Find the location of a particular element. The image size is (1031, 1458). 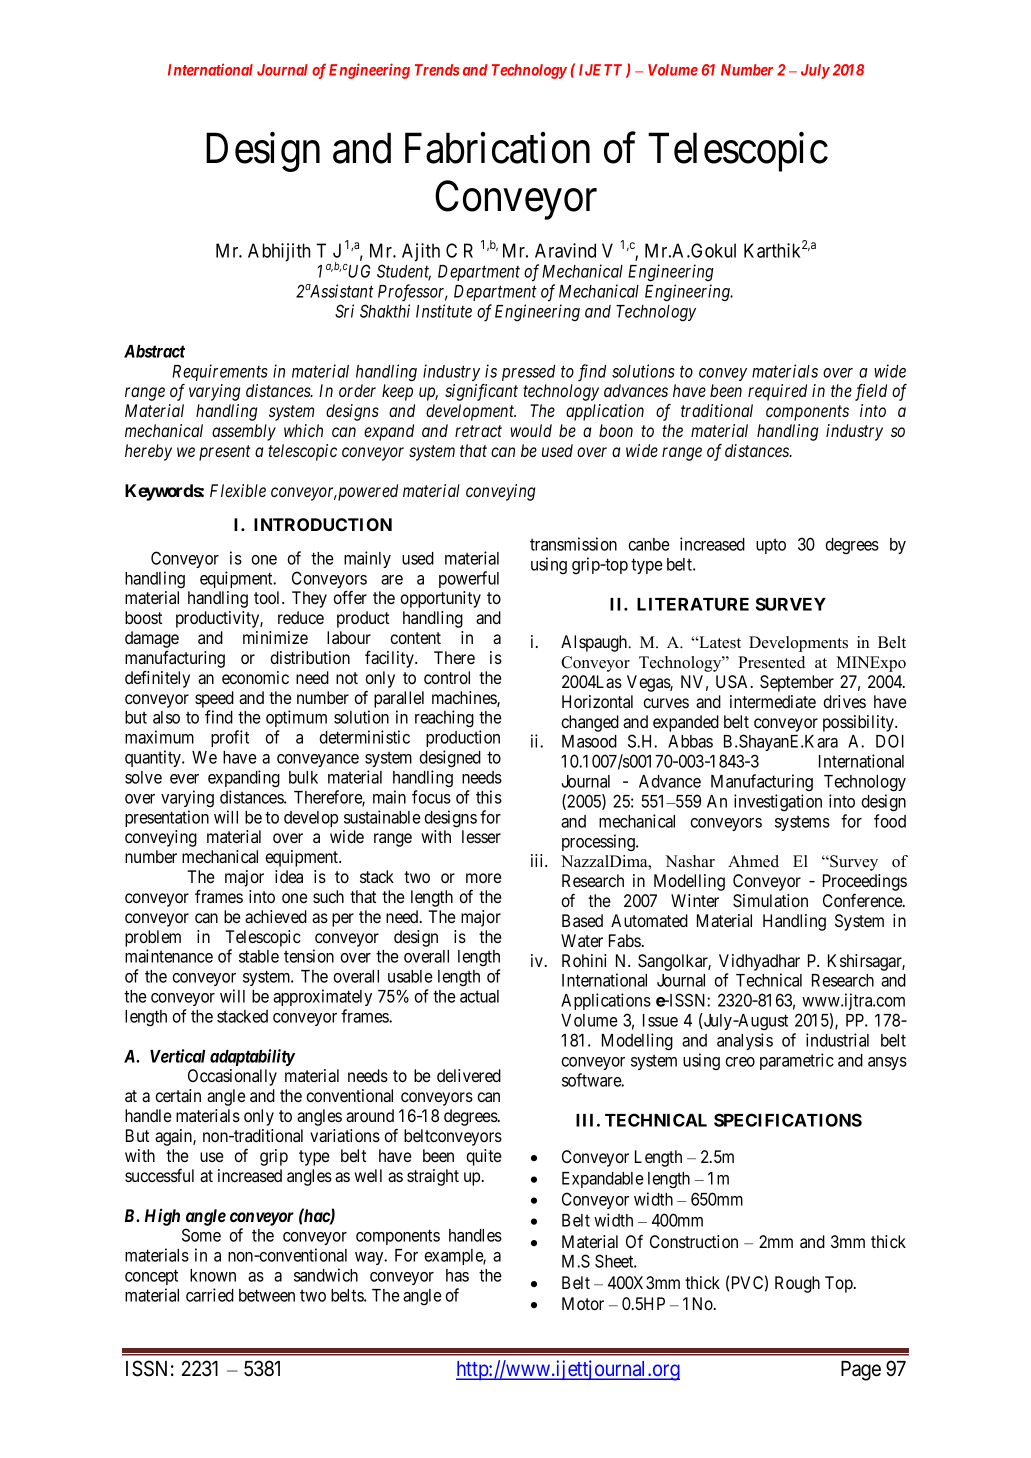

intermediate is located at coordinates (773, 701).
